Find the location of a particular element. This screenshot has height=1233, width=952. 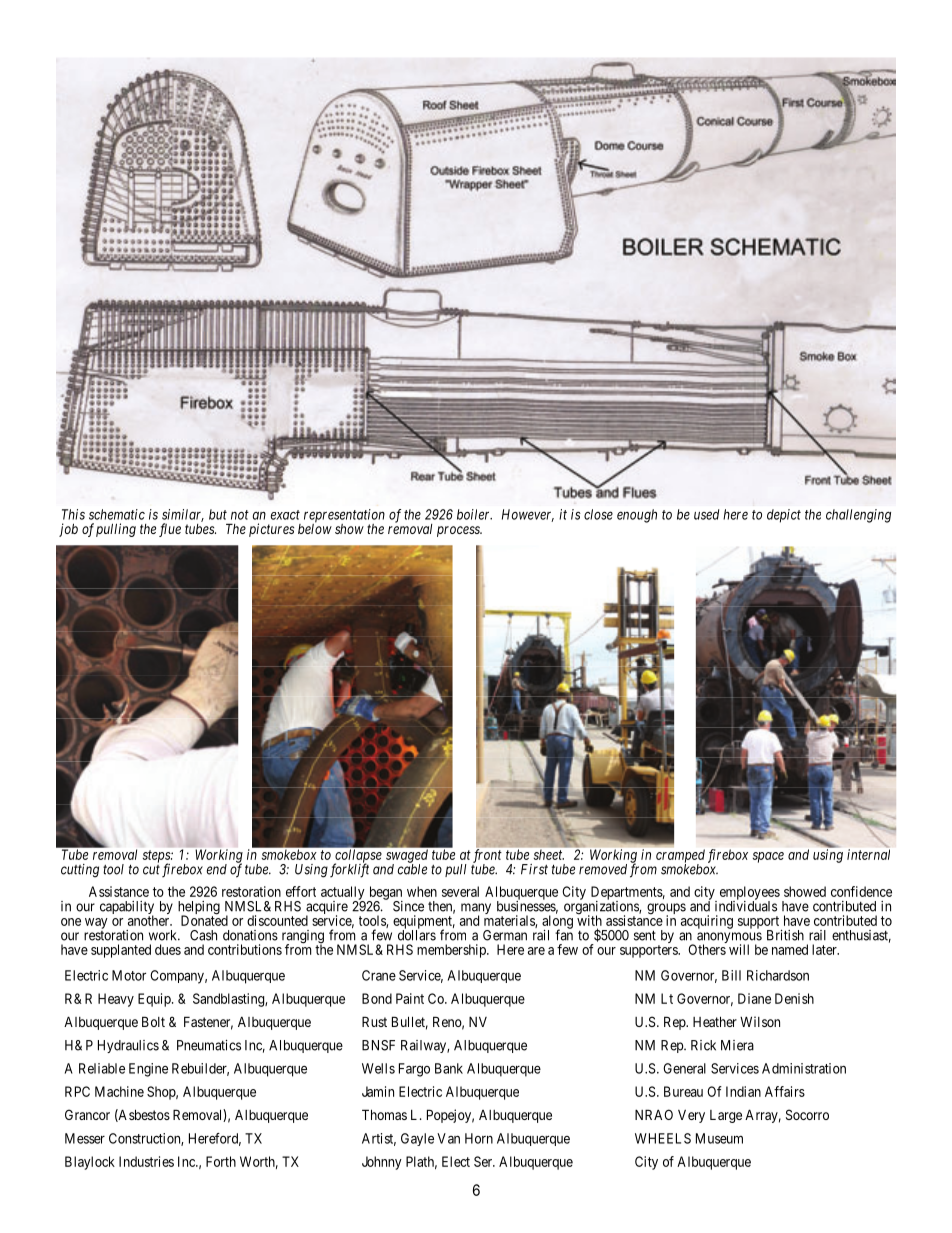

space is located at coordinates (768, 857).
